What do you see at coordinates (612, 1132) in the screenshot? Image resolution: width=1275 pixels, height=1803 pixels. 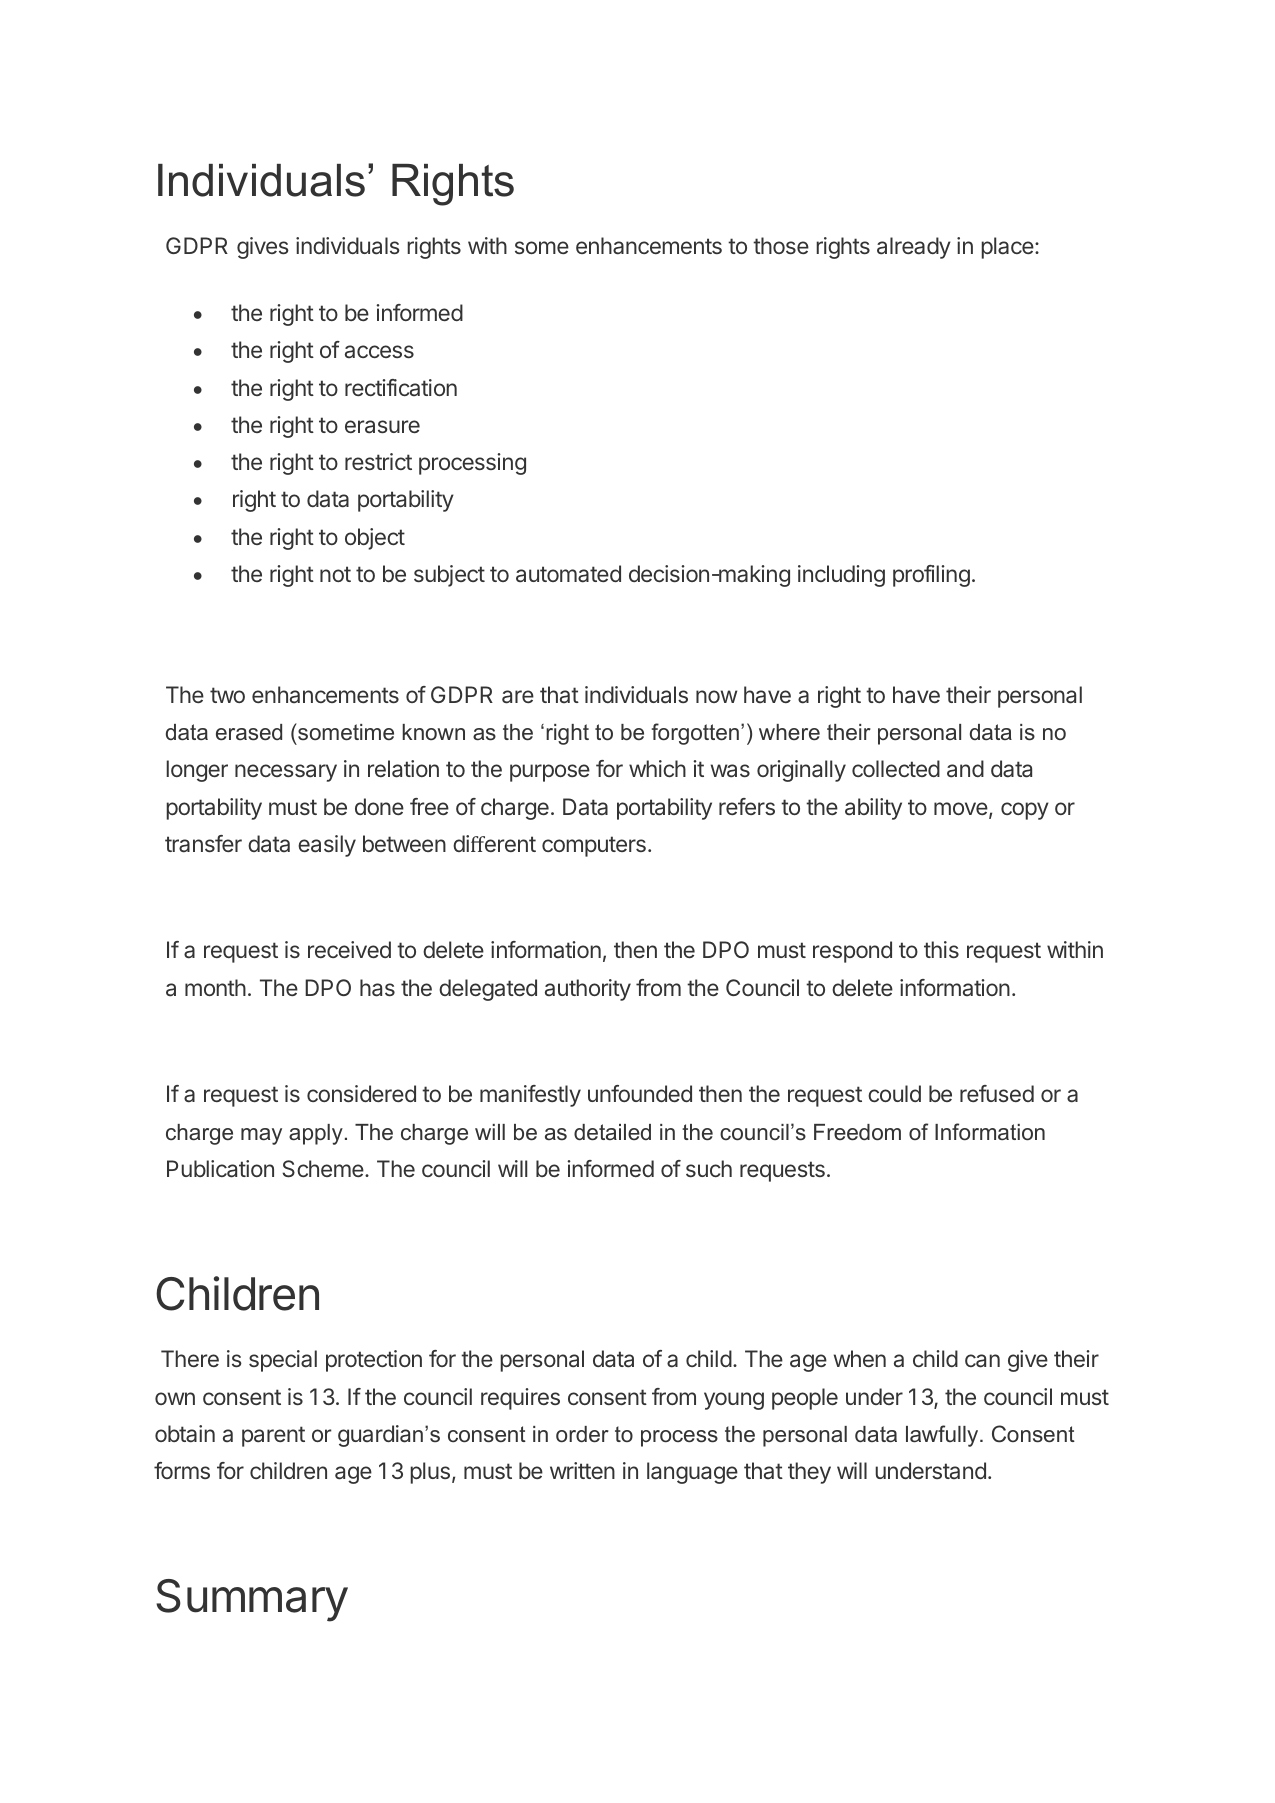 I see `detailed` at bounding box center [612, 1132].
